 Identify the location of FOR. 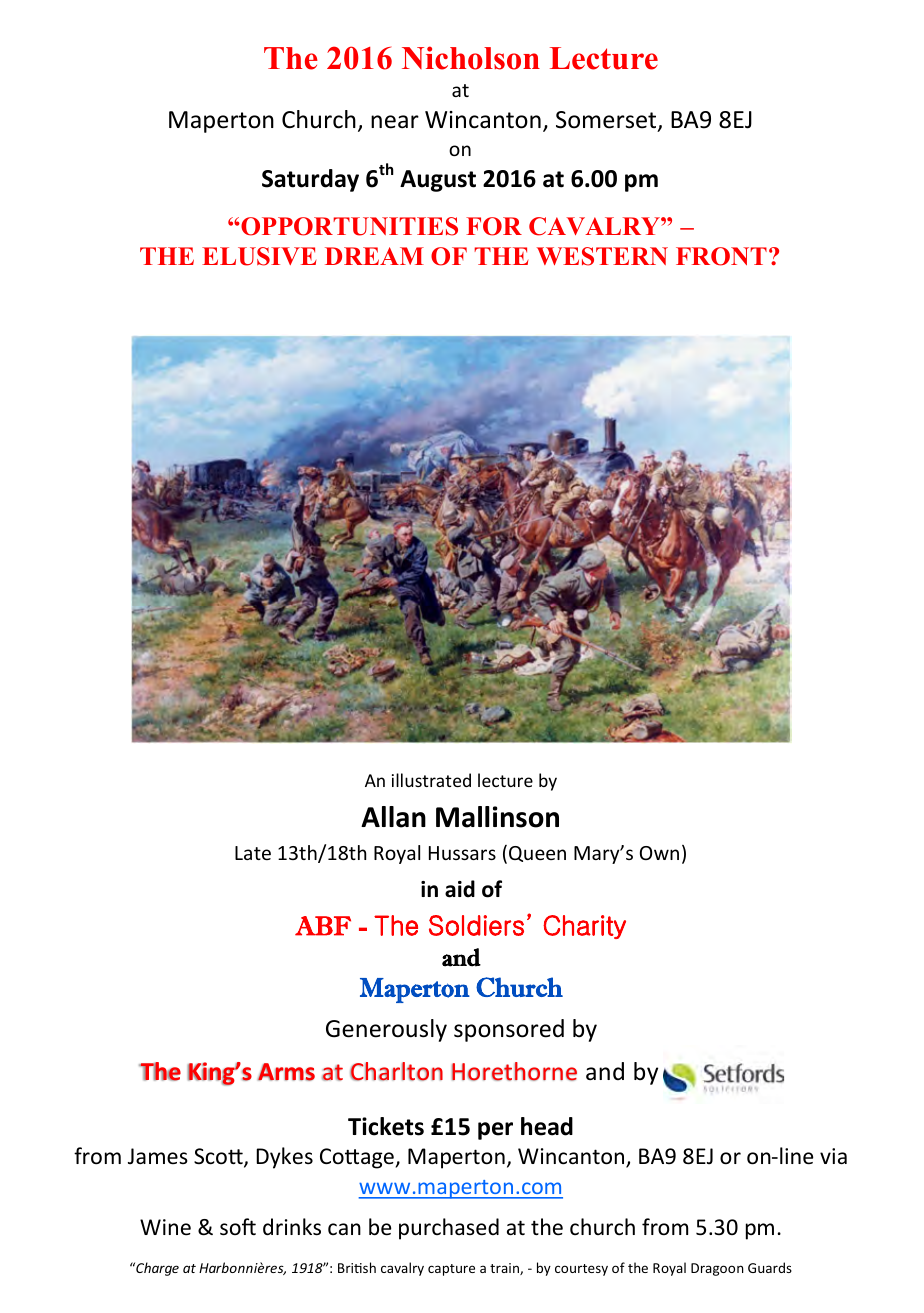
(494, 226).
